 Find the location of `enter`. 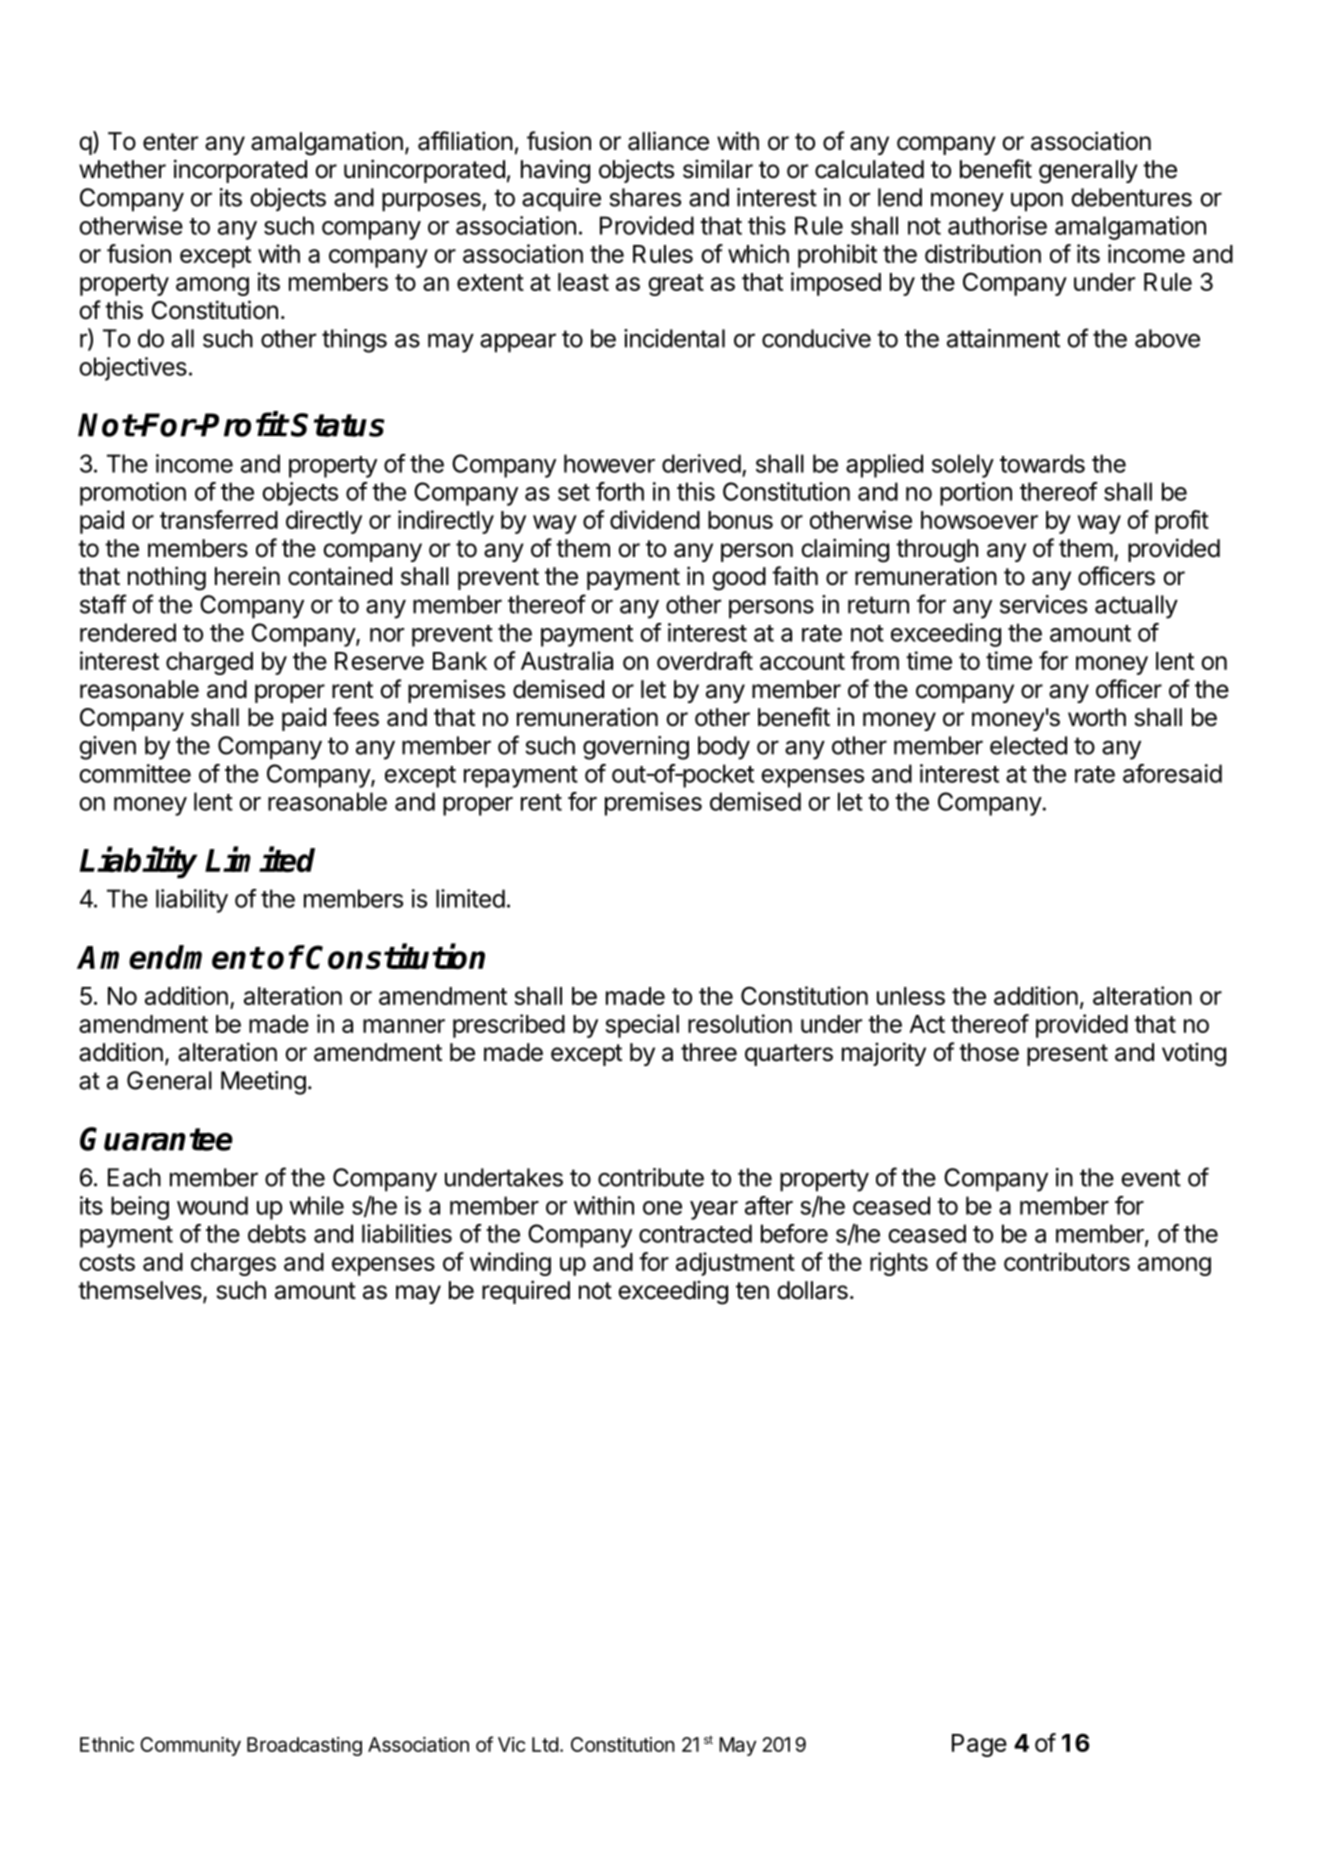

enter is located at coordinates (170, 142).
